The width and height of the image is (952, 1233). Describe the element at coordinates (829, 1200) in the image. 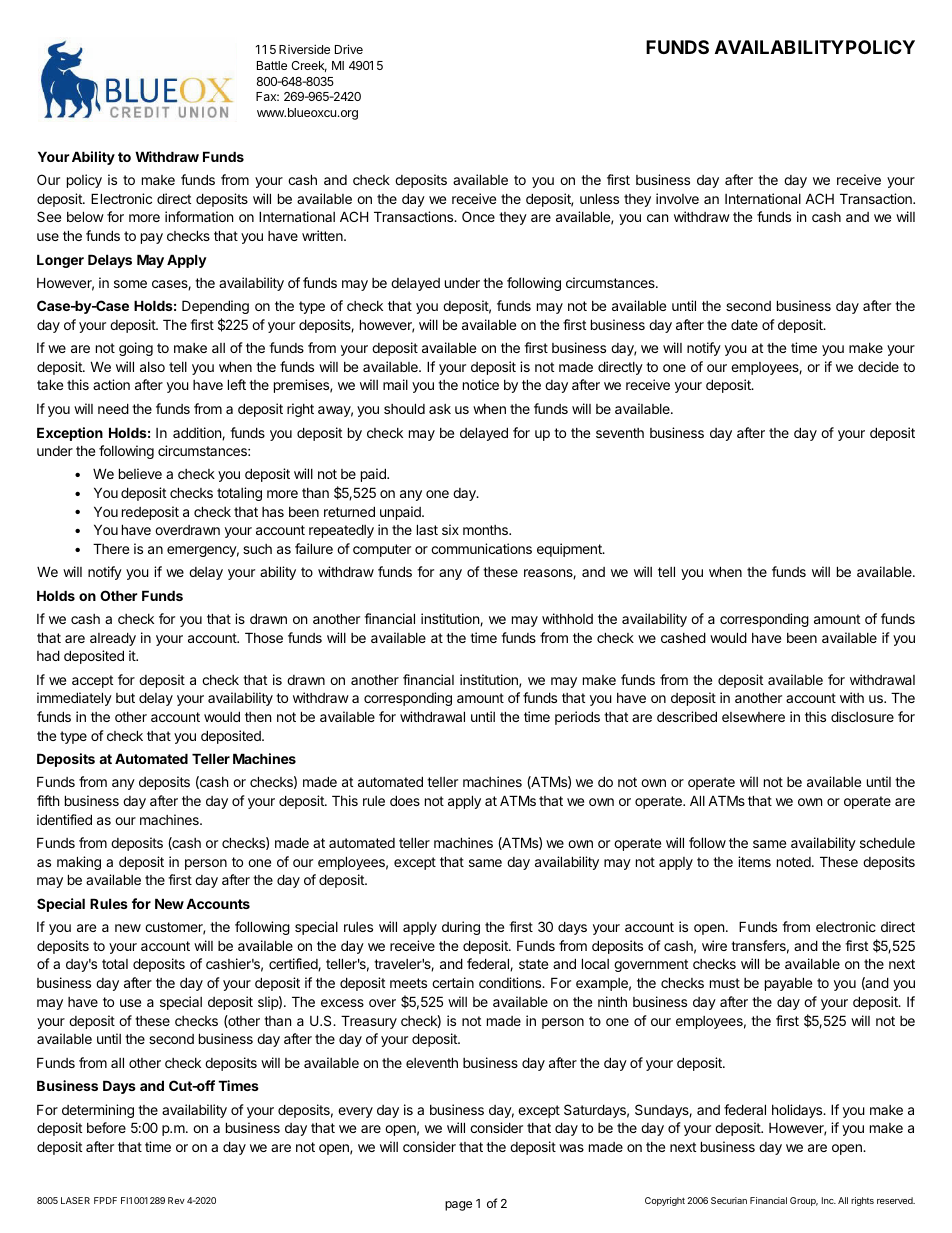

I see `Inc` at that location.
